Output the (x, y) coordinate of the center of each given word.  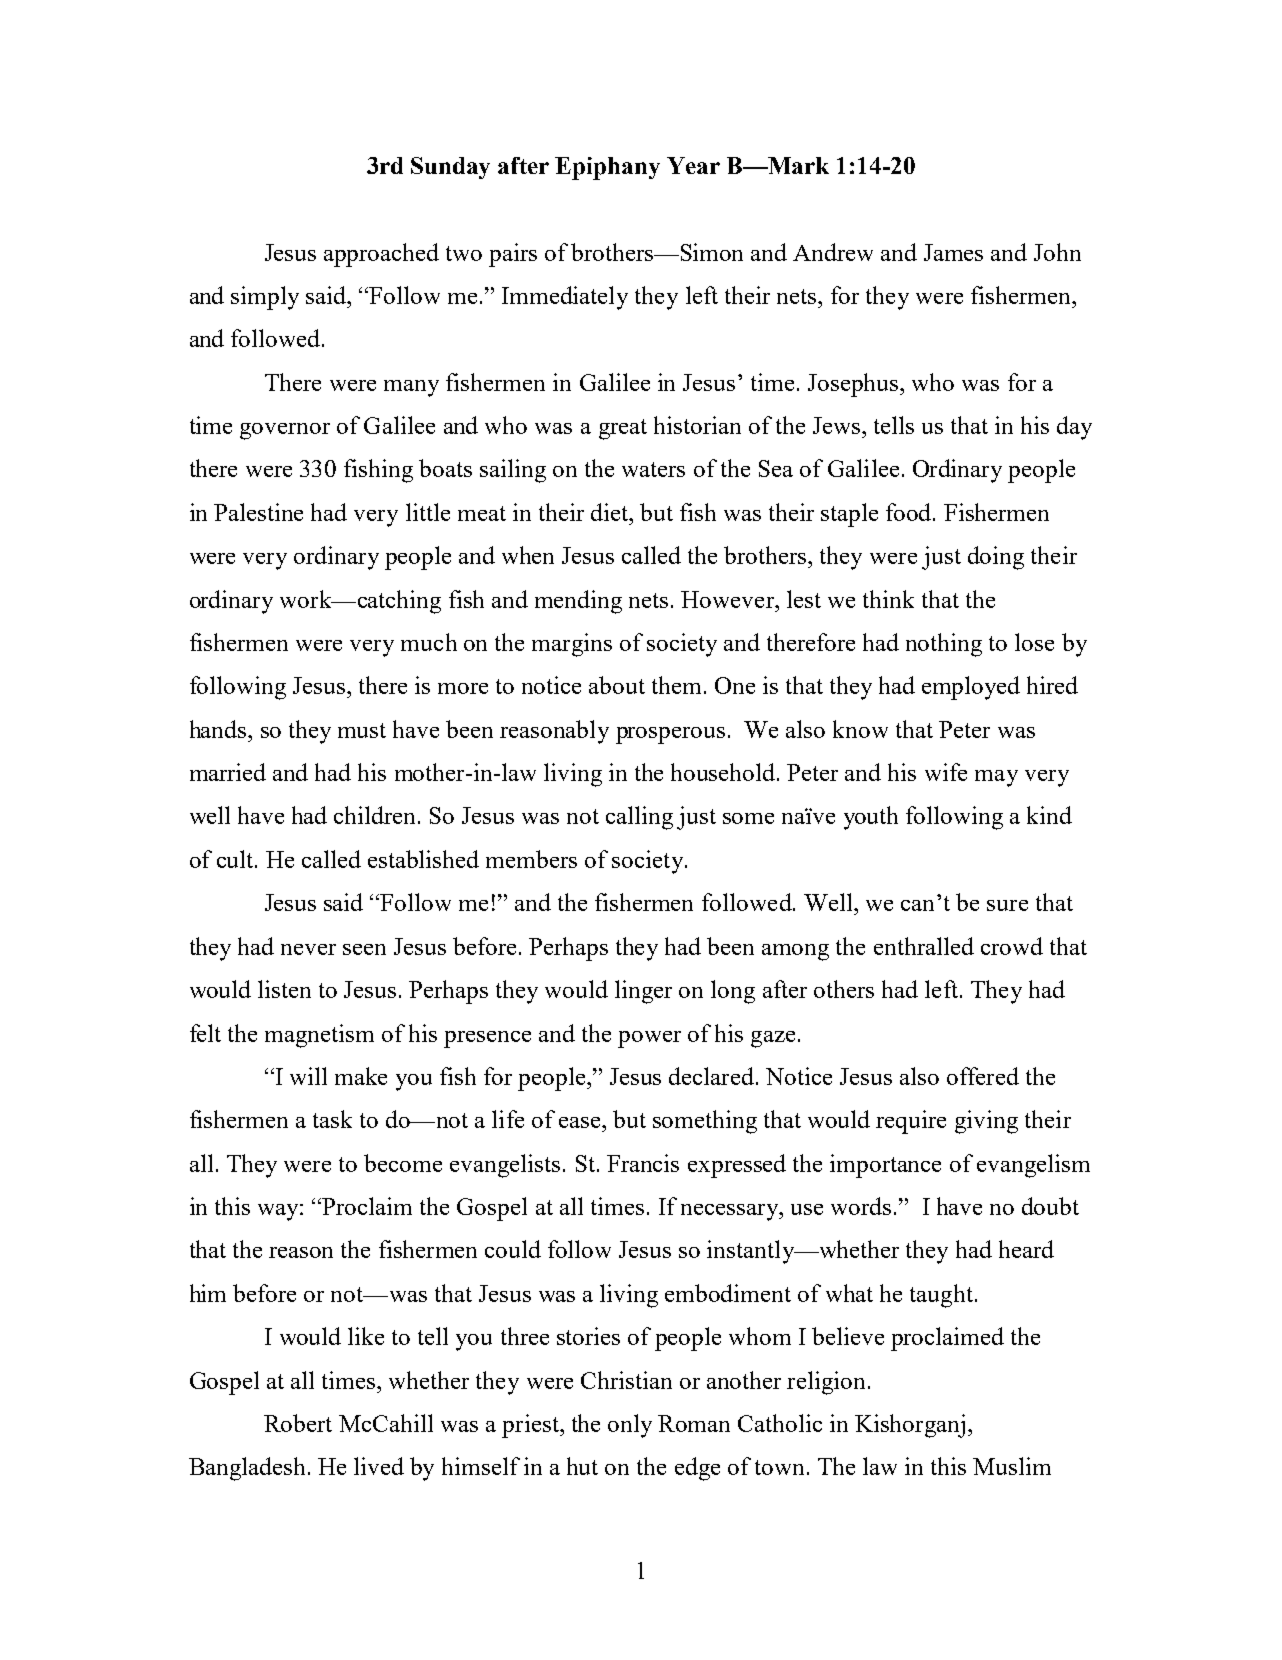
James (953, 252)
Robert (298, 1423)
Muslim (1012, 1466)
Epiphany (607, 168)
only (630, 1426)
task (332, 1119)
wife (946, 772)
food (910, 512)
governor (285, 431)
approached (381, 255)
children (376, 815)
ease (581, 1122)
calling (639, 818)
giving (986, 1122)
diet (611, 512)
